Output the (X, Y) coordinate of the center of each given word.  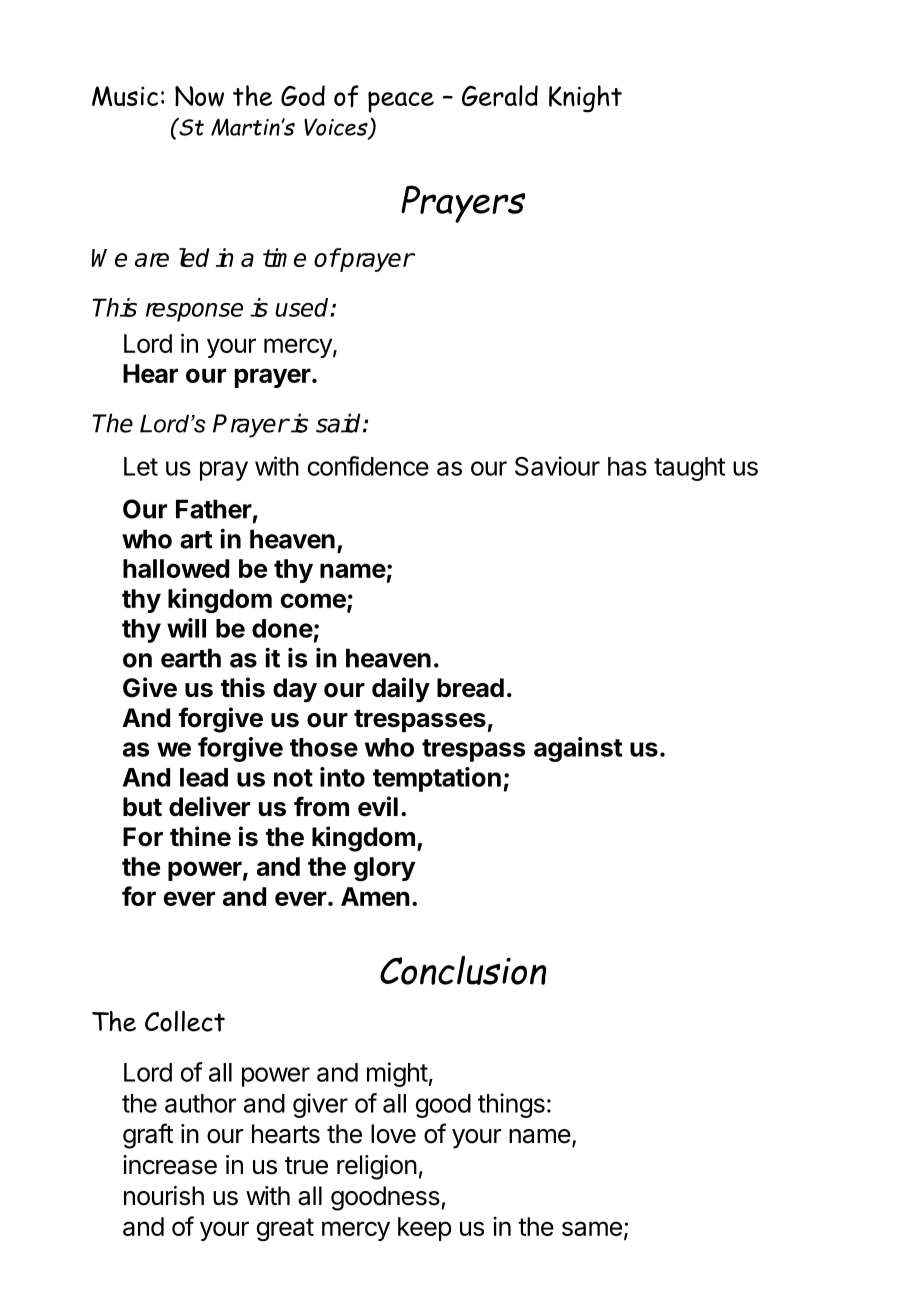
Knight (585, 99)
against (578, 749)
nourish (164, 1196)
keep (425, 1229)
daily (401, 690)
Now (199, 96)
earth (191, 658)
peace (401, 102)
